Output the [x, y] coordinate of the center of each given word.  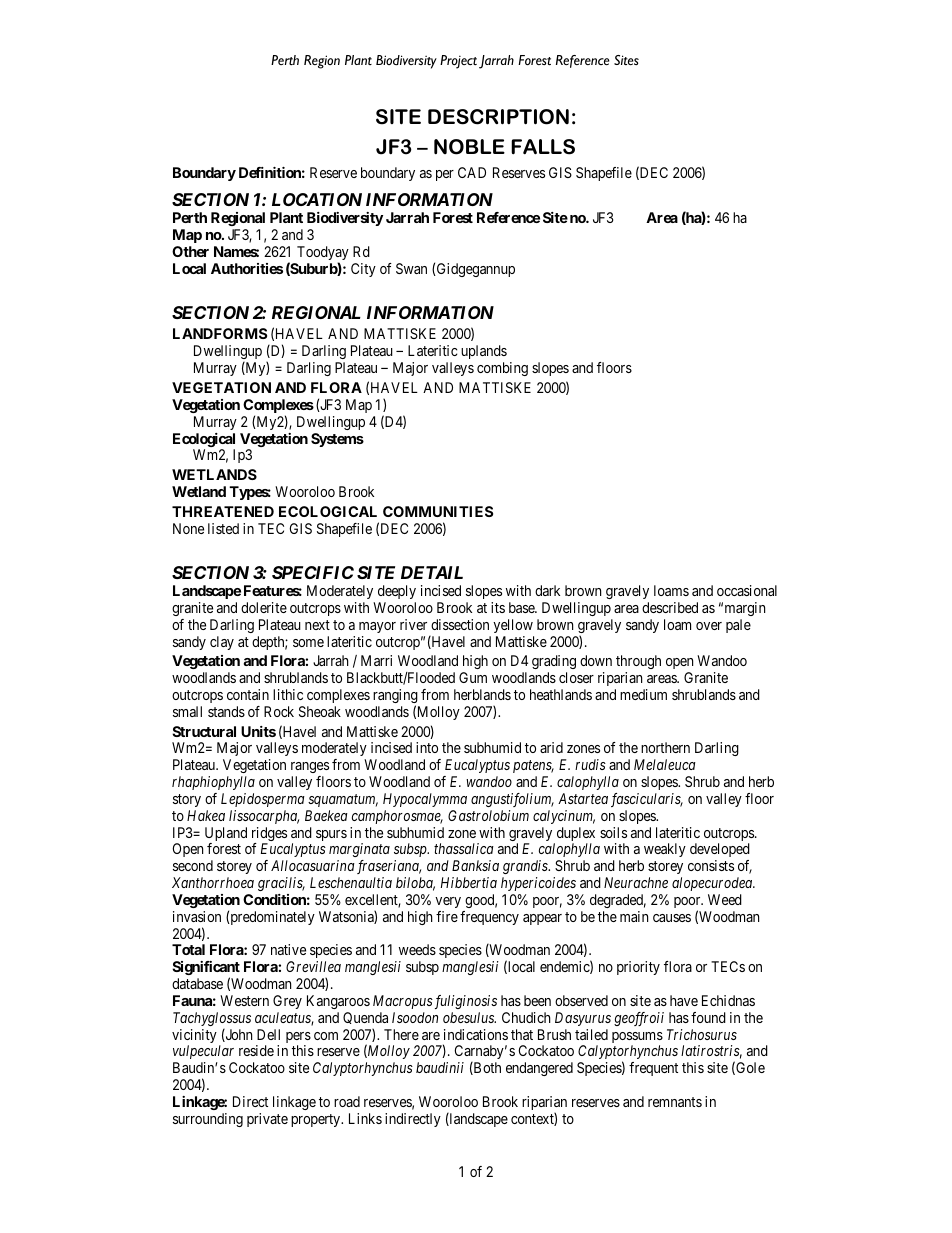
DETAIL [432, 572]
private [267, 1120]
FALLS [543, 147]
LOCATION [317, 199]
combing [502, 369]
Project [458, 62]
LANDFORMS [220, 333]
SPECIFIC [313, 572]
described [670, 607]
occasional [747, 590]
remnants [675, 1102]
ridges [269, 835]
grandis [526, 867]
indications [476, 1034]
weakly [665, 850]
